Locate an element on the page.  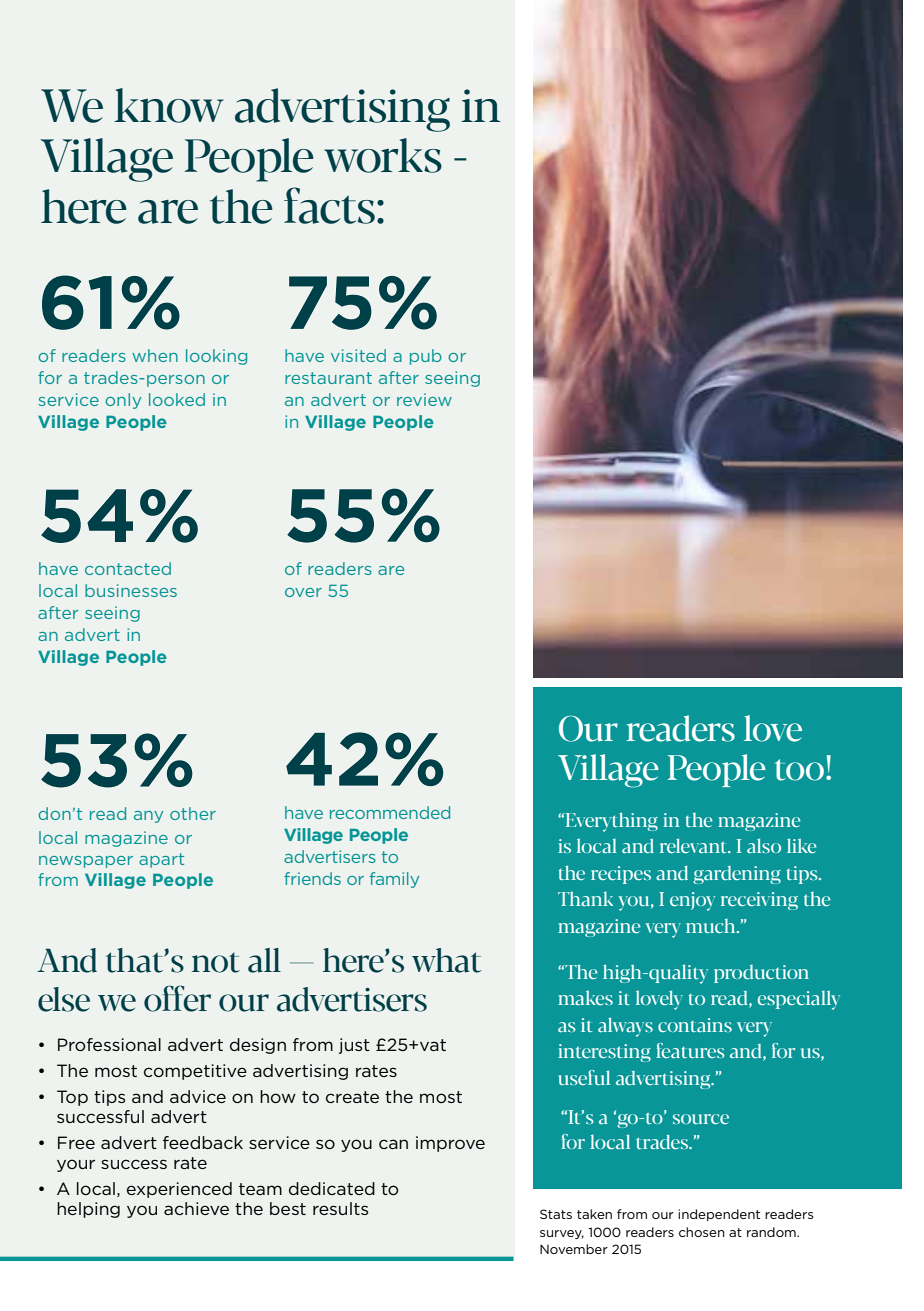
works is located at coordinates (383, 155).
